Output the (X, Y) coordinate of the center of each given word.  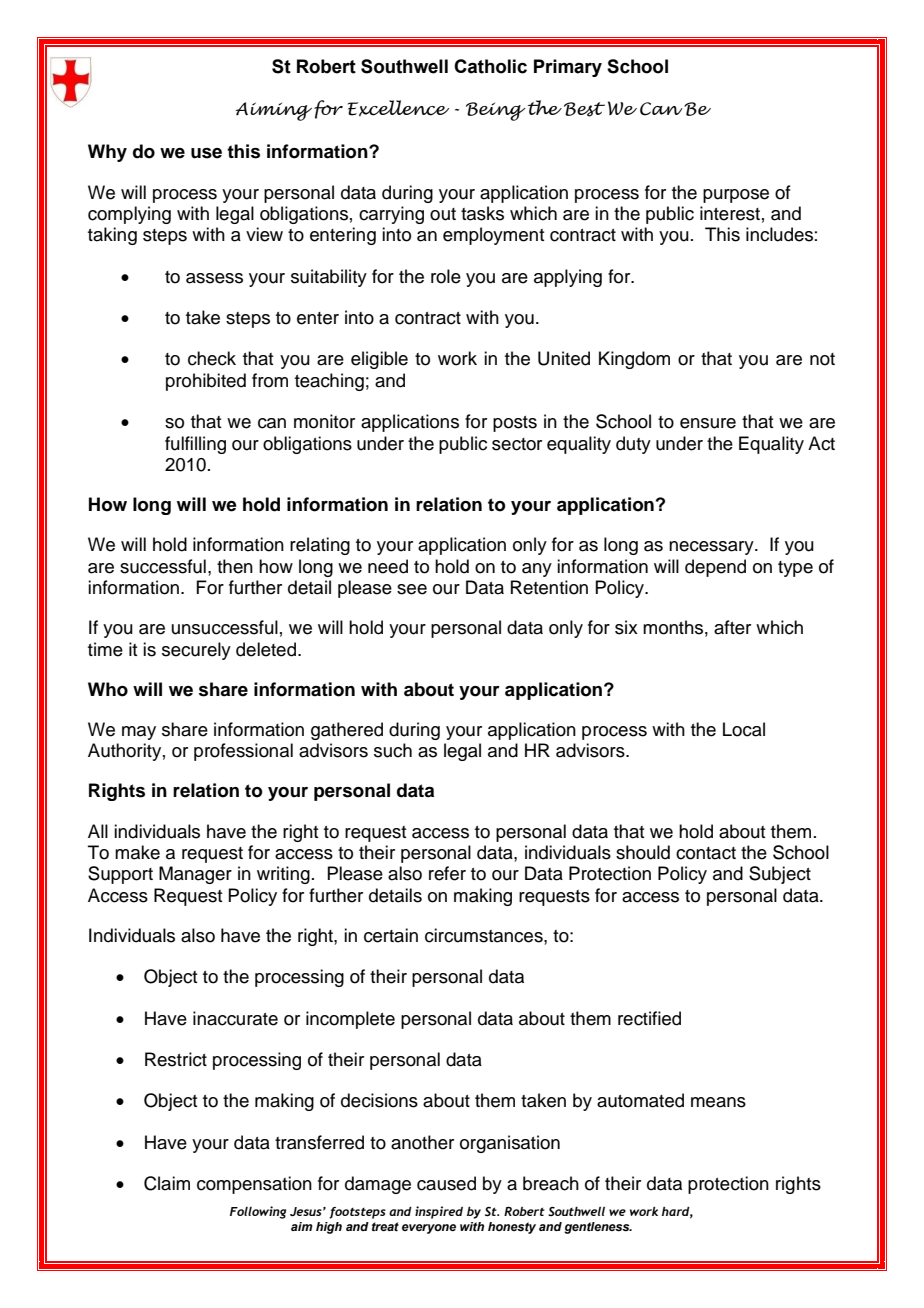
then (235, 566)
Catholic (490, 66)
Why (107, 153)
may (139, 733)
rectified (649, 1018)
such (393, 750)
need (388, 566)
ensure (708, 423)
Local (744, 729)
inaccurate (235, 1018)
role (446, 276)
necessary (712, 548)
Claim (167, 1183)
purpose (736, 196)
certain (391, 935)
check (212, 358)
